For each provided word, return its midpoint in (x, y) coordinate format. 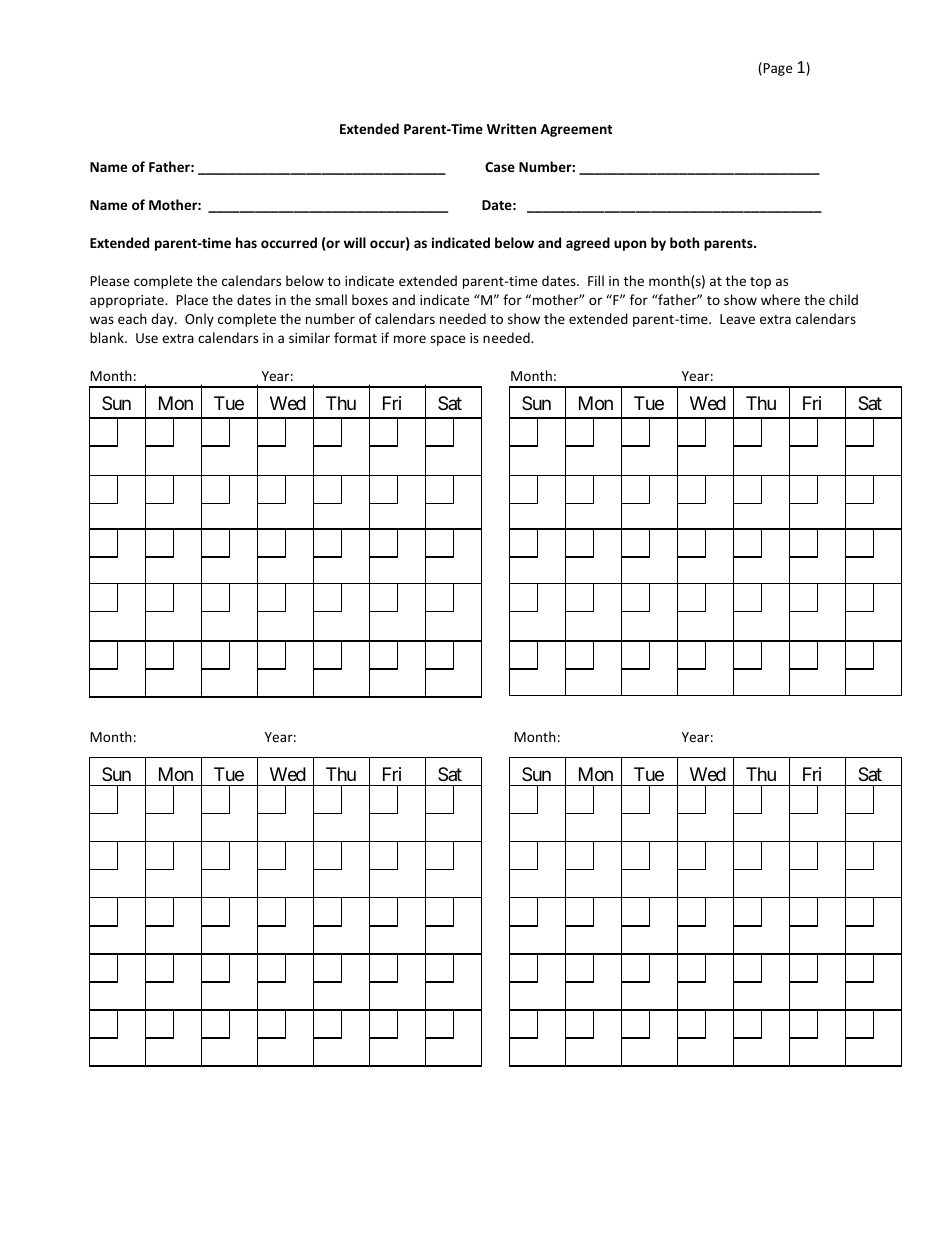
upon (630, 245)
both (684, 242)
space (447, 340)
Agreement (576, 130)
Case (500, 167)
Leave (737, 319)
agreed (588, 244)
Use (147, 338)
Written (511, 128)
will (355, 242)
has (246, 242)
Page (776, 69)
